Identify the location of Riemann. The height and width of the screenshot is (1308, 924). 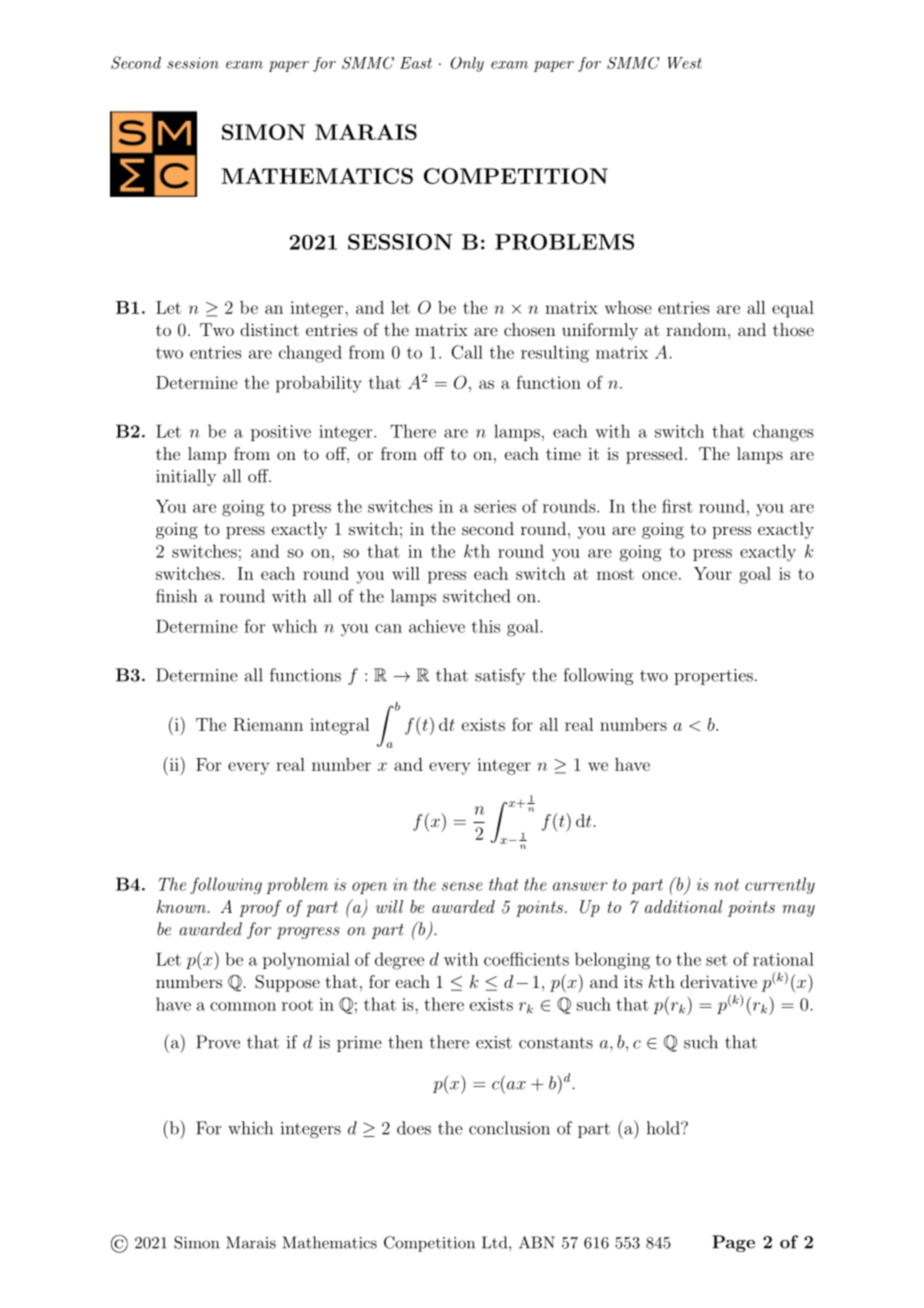
(268, 724).
